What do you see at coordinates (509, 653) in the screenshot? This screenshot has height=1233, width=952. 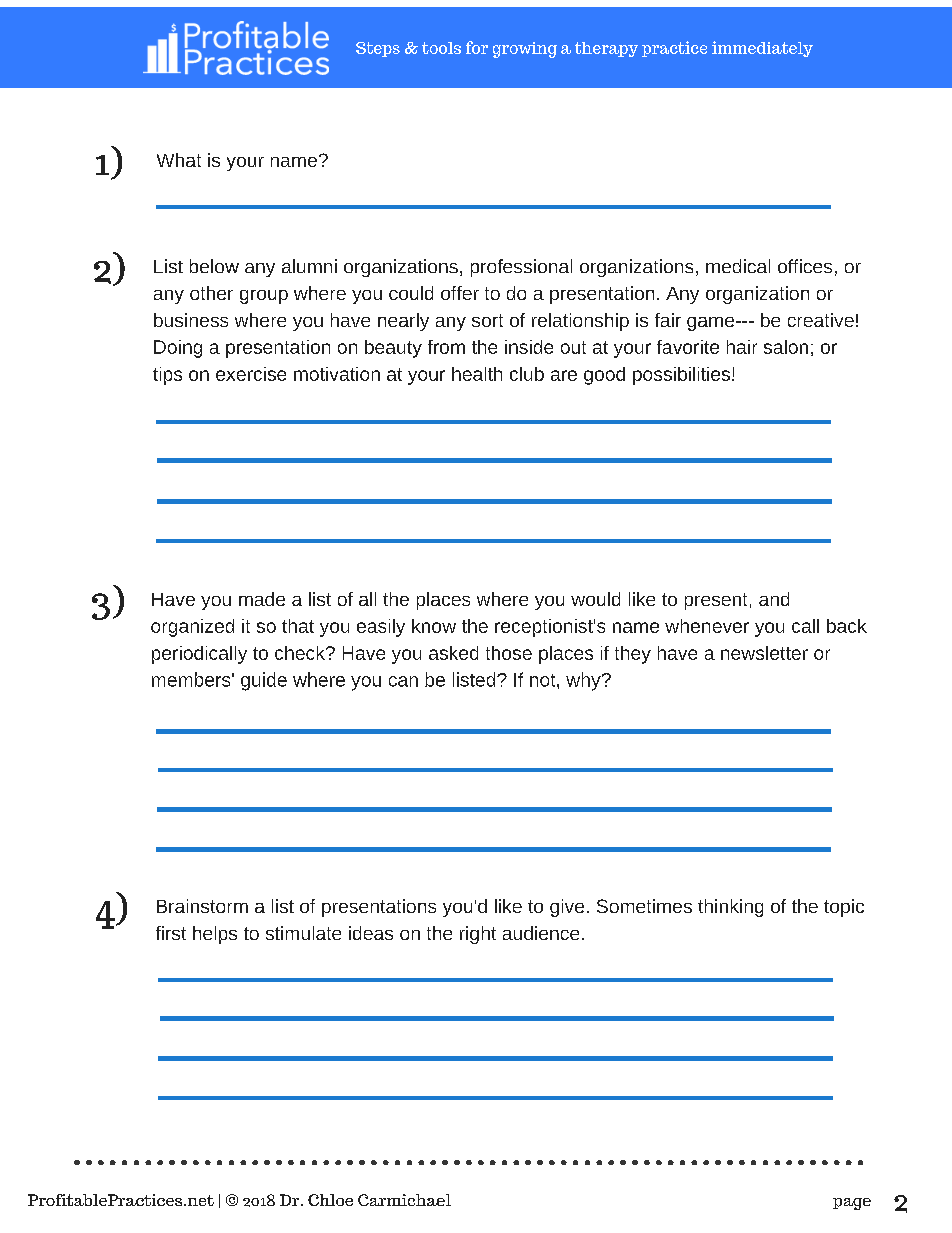 I see `those` at bounding box center [509, 653].
